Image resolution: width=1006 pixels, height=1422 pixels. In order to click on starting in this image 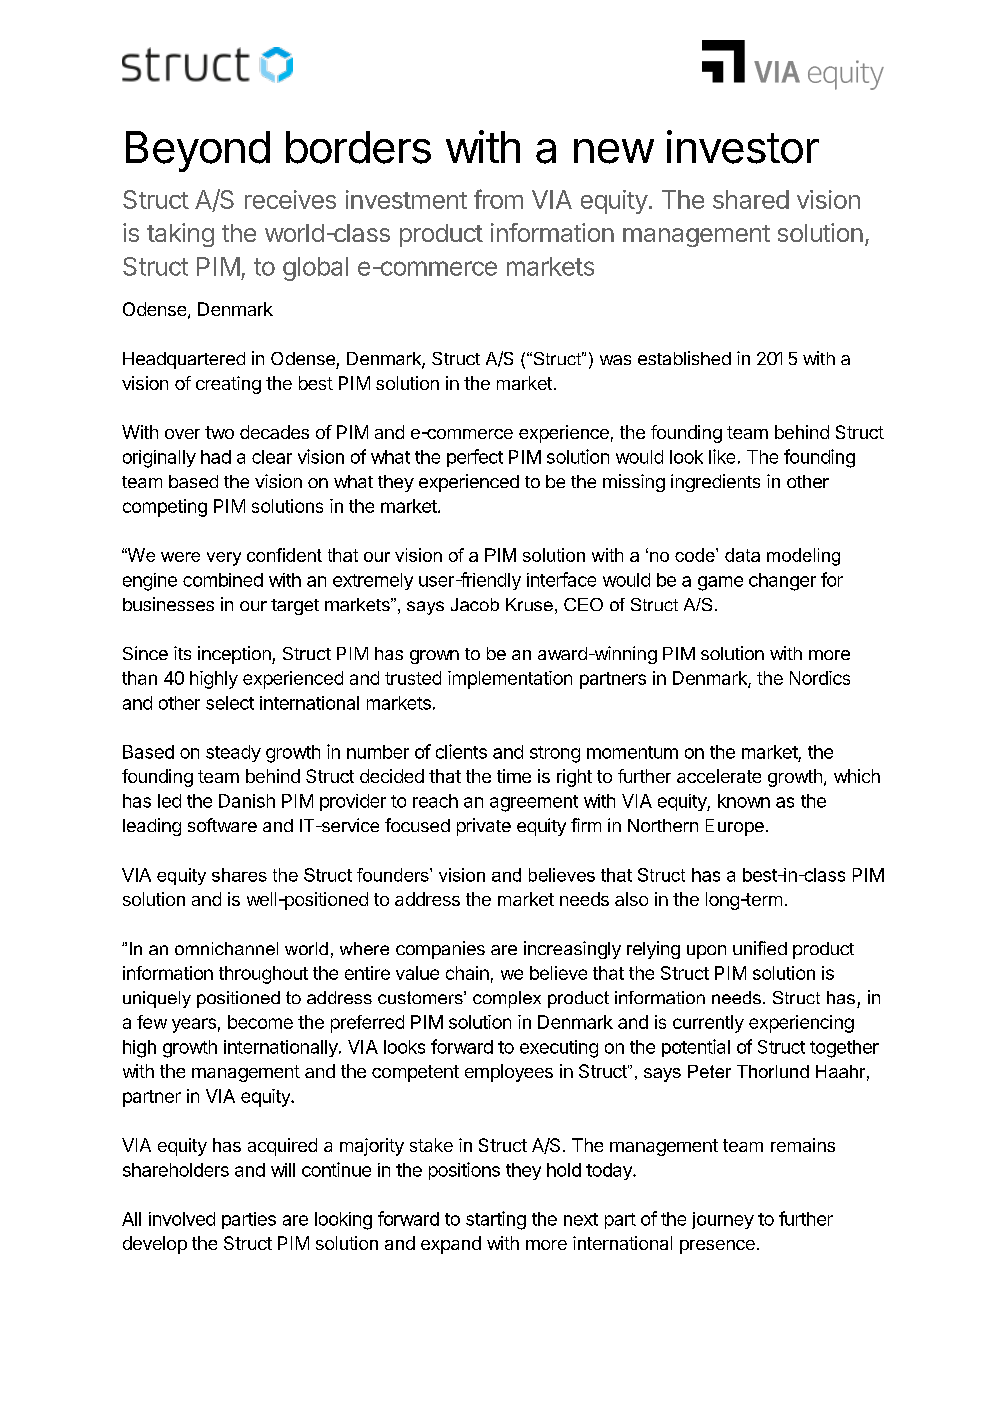, I will do `click(496, 1220)`.
